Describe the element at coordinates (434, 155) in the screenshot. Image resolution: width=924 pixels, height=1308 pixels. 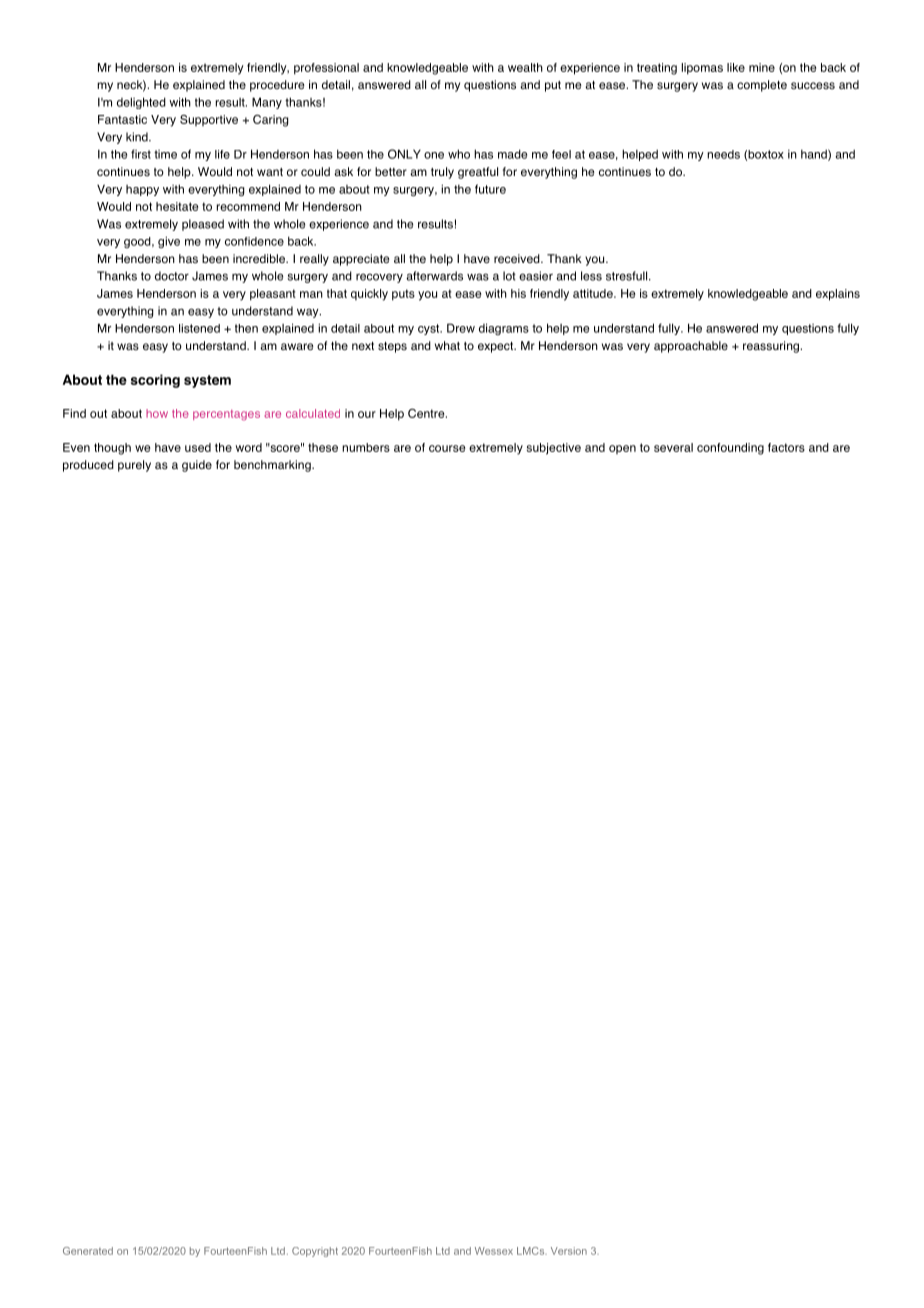
I see `one` at that location.
